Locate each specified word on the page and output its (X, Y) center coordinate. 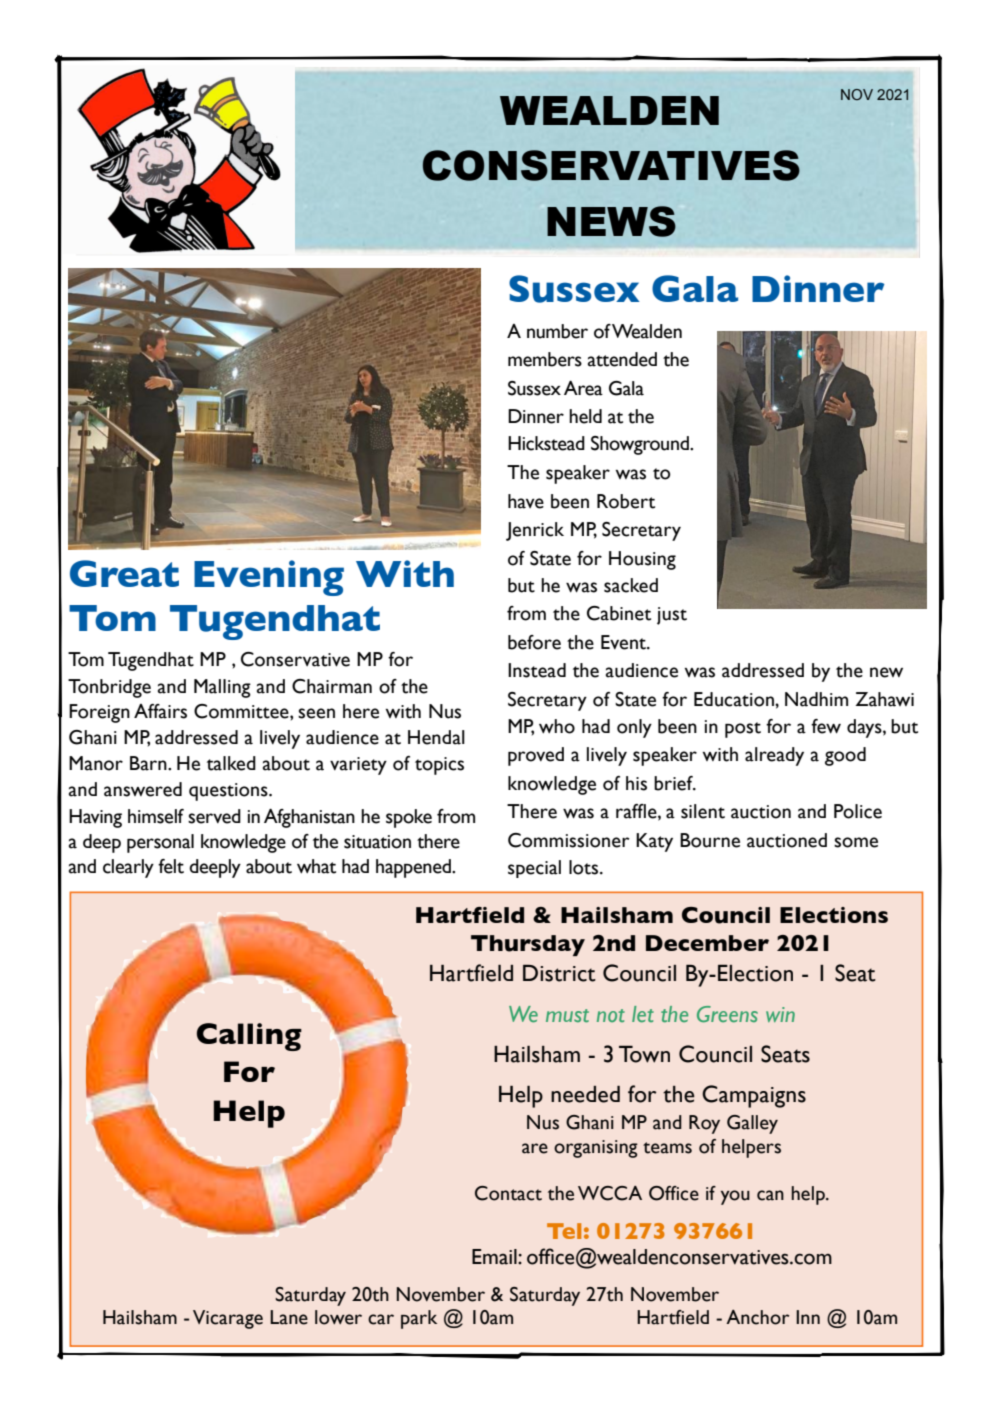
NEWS (611, 221)
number (557, 331)
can (770, 1195)
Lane (289, 1317)
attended (622, 359)
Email (495, 1257)
